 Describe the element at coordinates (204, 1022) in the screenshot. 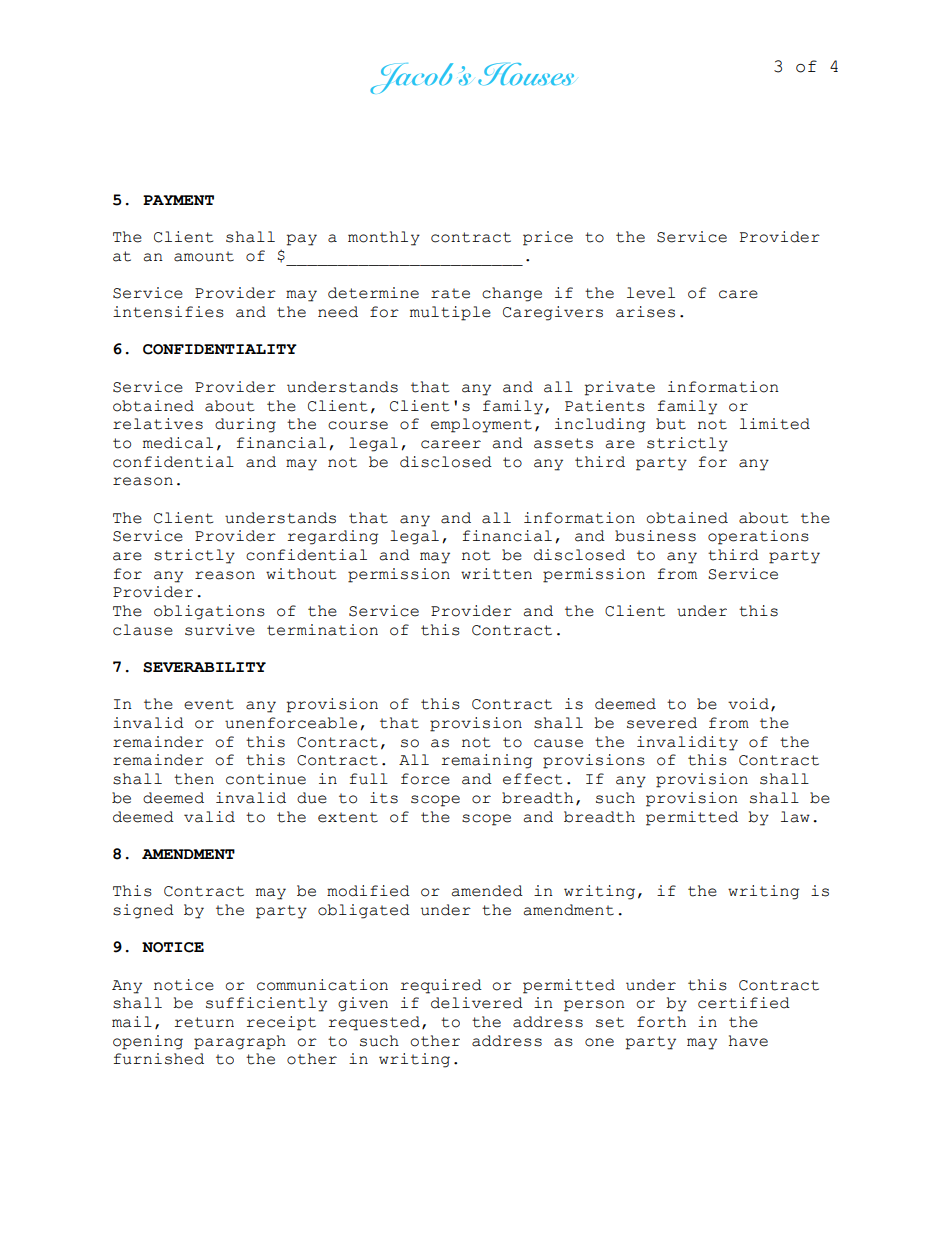

I see `return` at that location.
